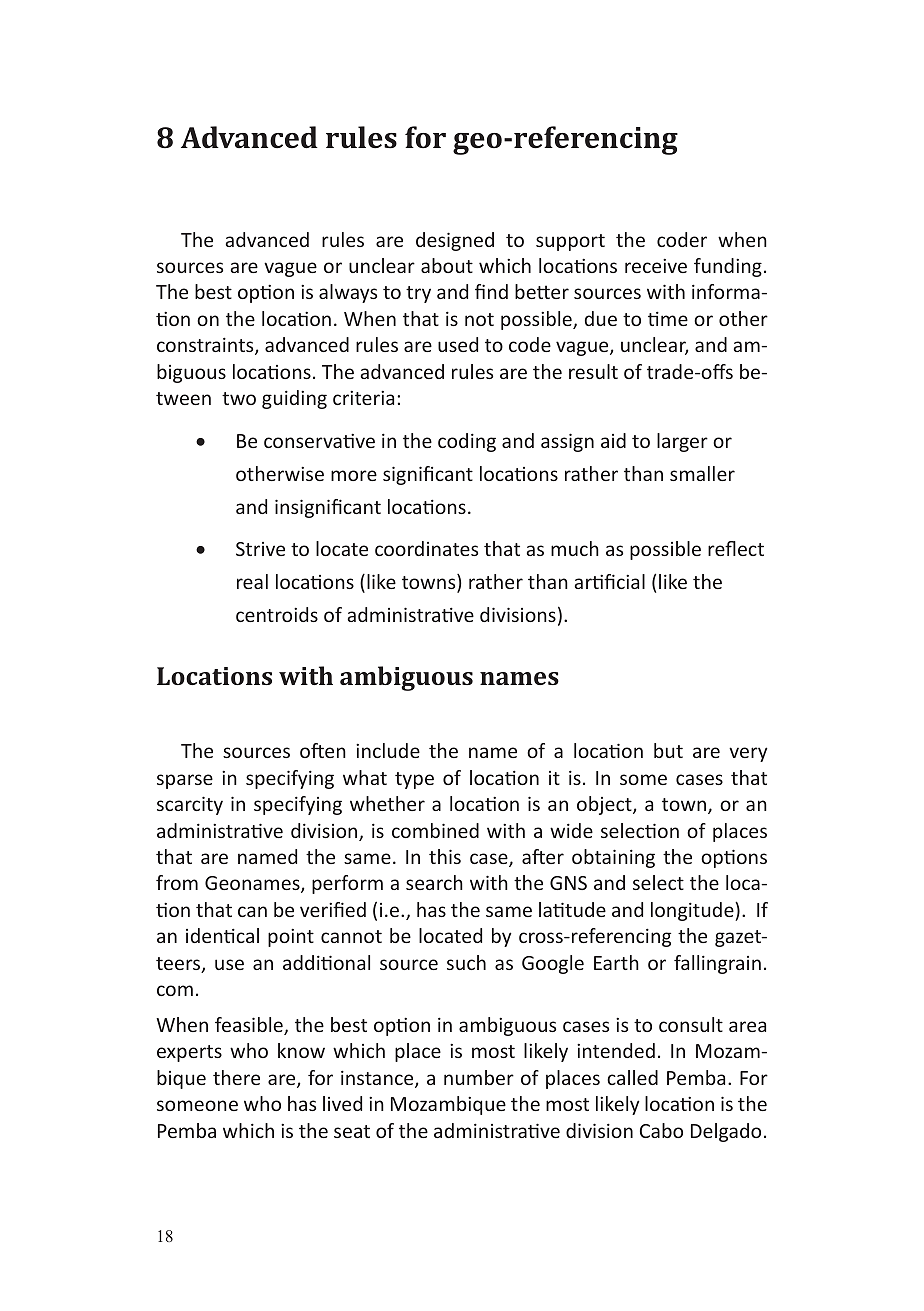  Describe the element at coordinates (479, 1077) in the screenshot. I see `number` at that location.
